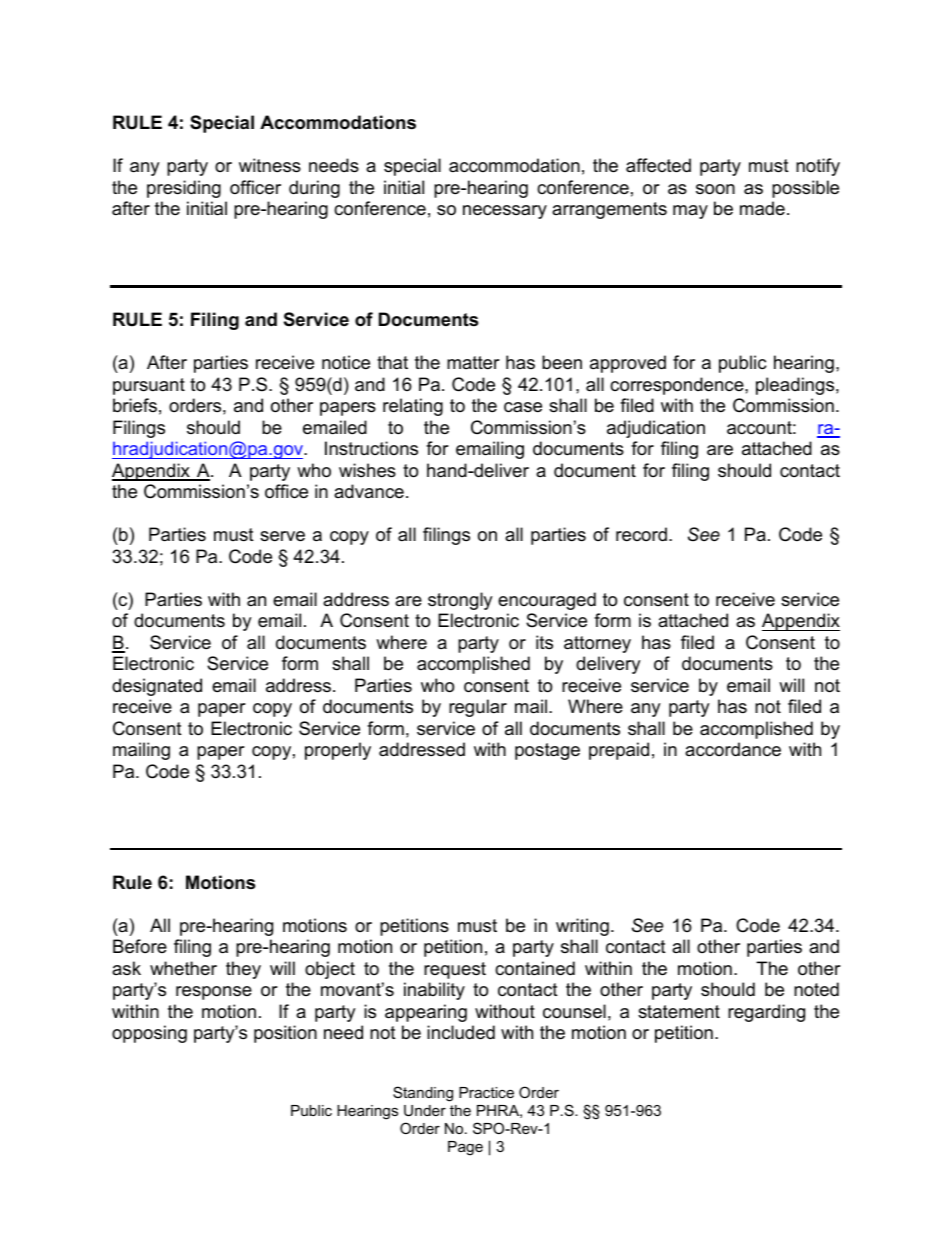  What do you see at coordinates (478, 708) in the screenshot?
I see `regular` at bounding box center [478, 708].
